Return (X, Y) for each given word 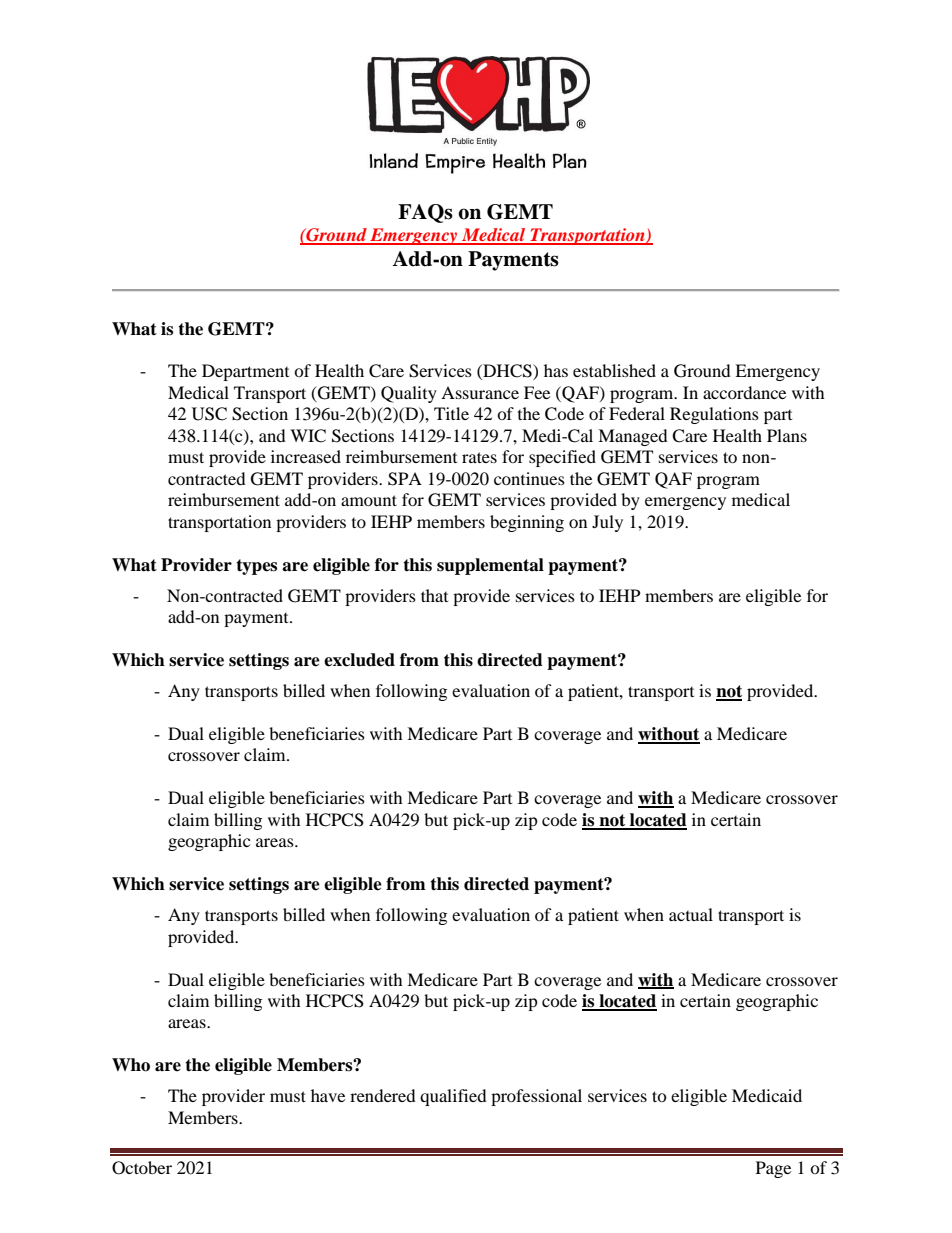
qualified (453, 1097)
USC (209, 414)
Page (773, 1169)
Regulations (714, 415)
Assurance (480, 392)
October (142, 1168)
